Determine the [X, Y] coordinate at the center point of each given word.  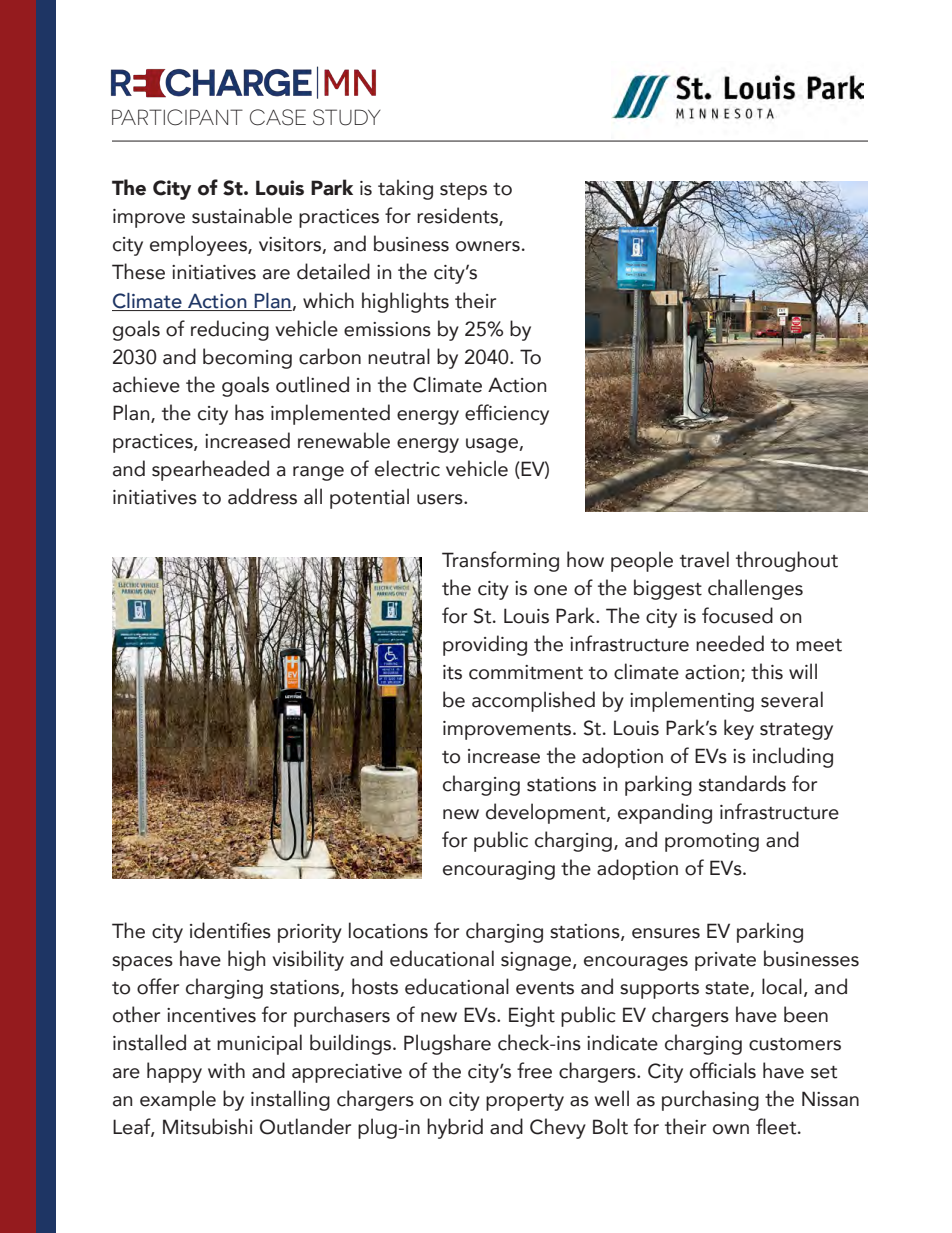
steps [463, 191]
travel [704, 559]
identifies [230, 930]
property [525, 1102]
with [226, 1070]
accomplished [533, 701]
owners [488, 246]
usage [493, 445]
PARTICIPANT [177, 117]
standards [742, 783]
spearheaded [210, 470]
